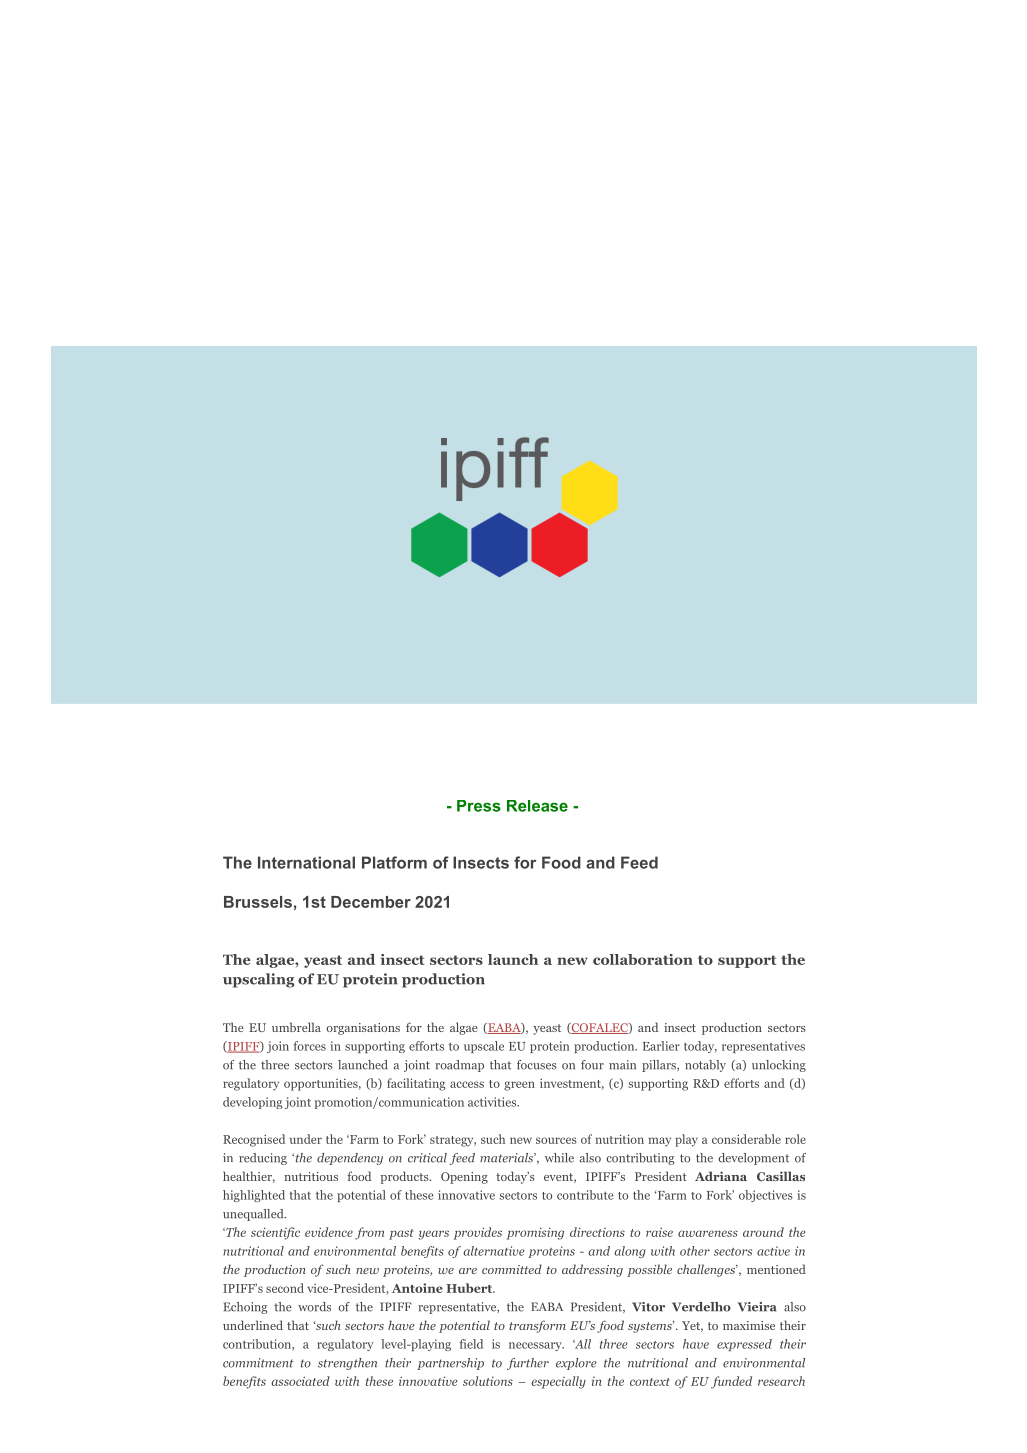  I want to click on Recognised, so click(254, 1140).
